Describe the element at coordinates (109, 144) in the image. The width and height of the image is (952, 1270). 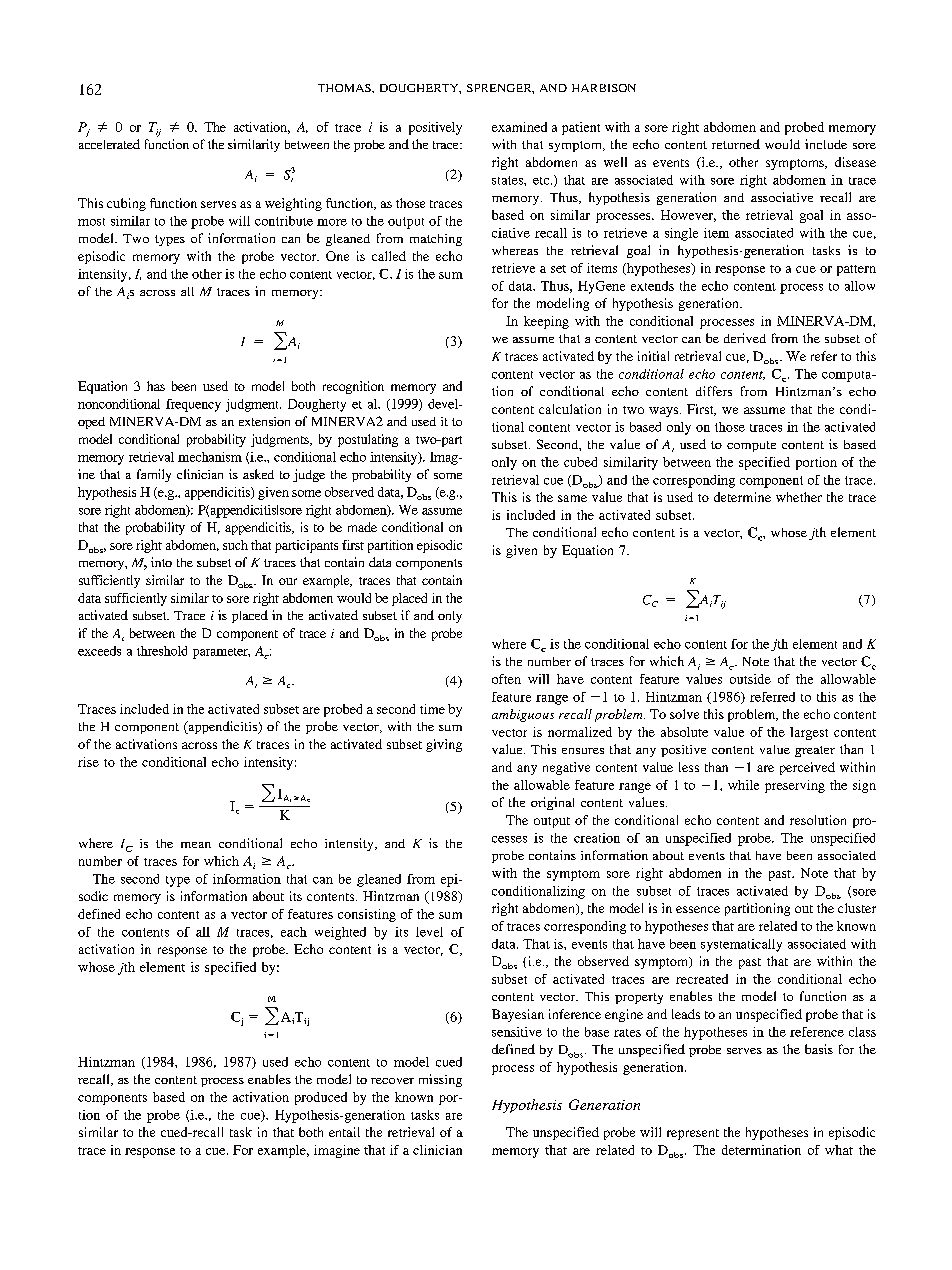
I see `accelerated` at that location.
